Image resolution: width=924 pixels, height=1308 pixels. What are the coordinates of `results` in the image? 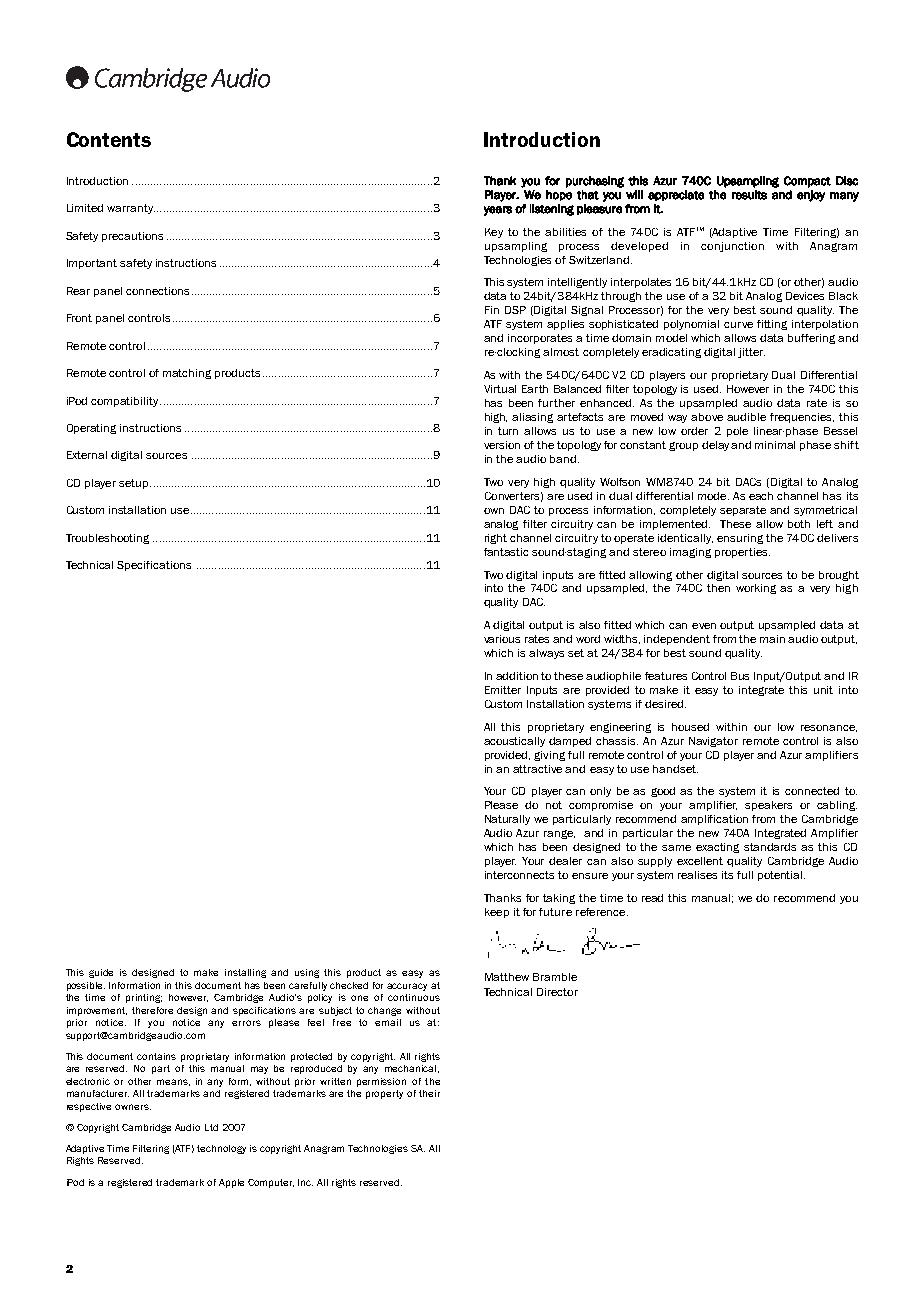 It's located at (749, 195).
